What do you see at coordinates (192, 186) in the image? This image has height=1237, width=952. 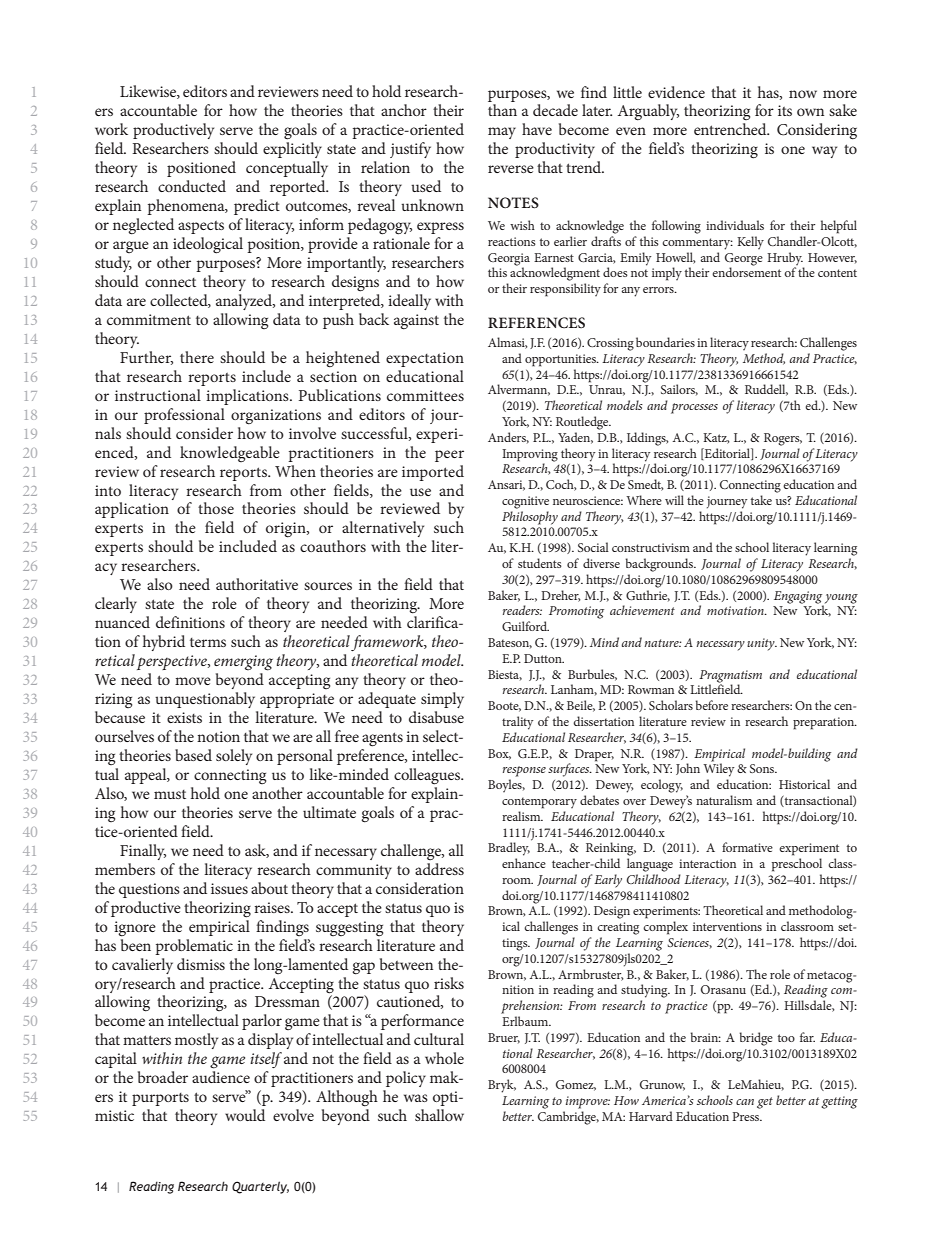 I see `conducted` at bounding box center [192, 186].
